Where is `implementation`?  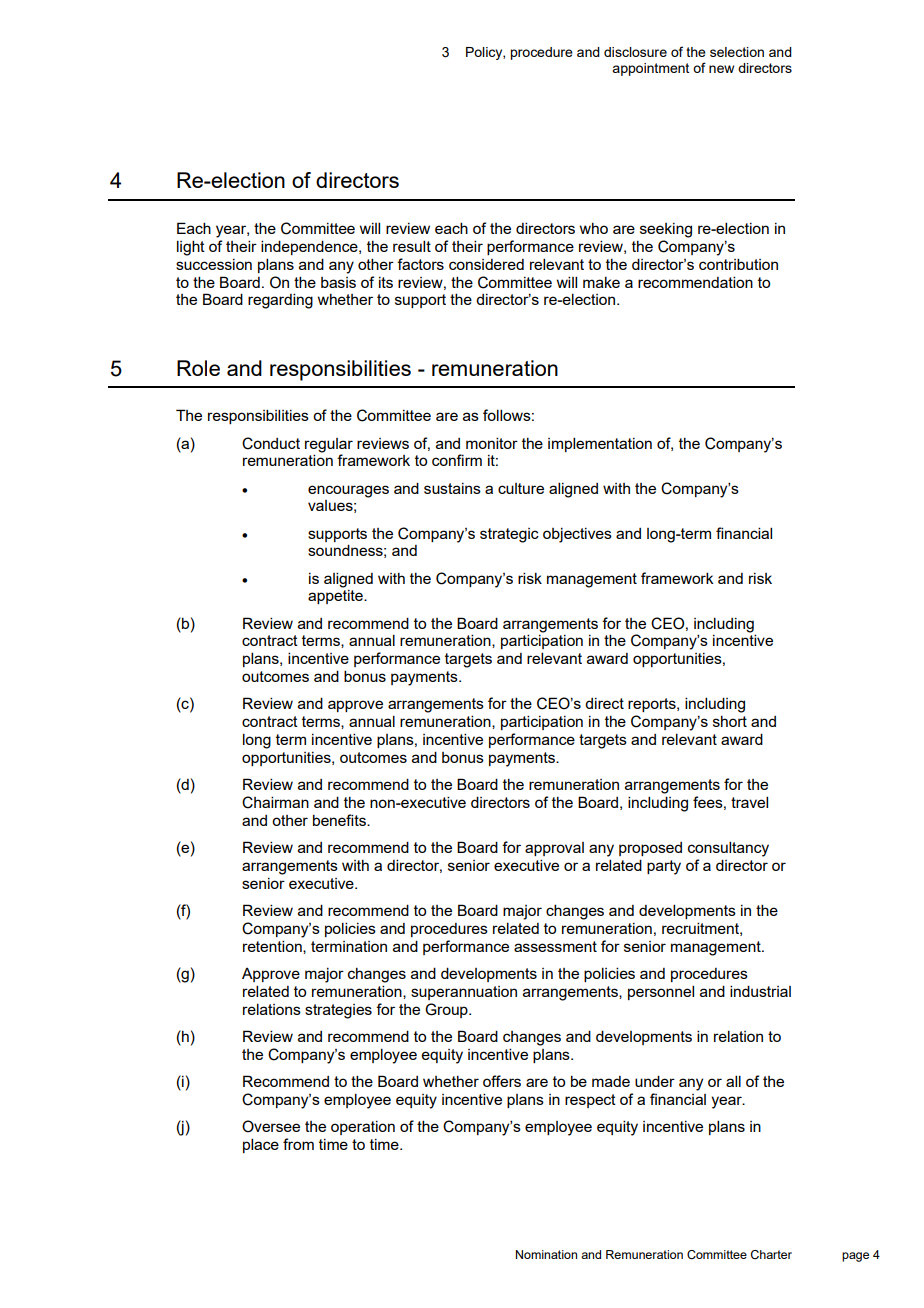 implementation is located at coordinates (600, 444).
